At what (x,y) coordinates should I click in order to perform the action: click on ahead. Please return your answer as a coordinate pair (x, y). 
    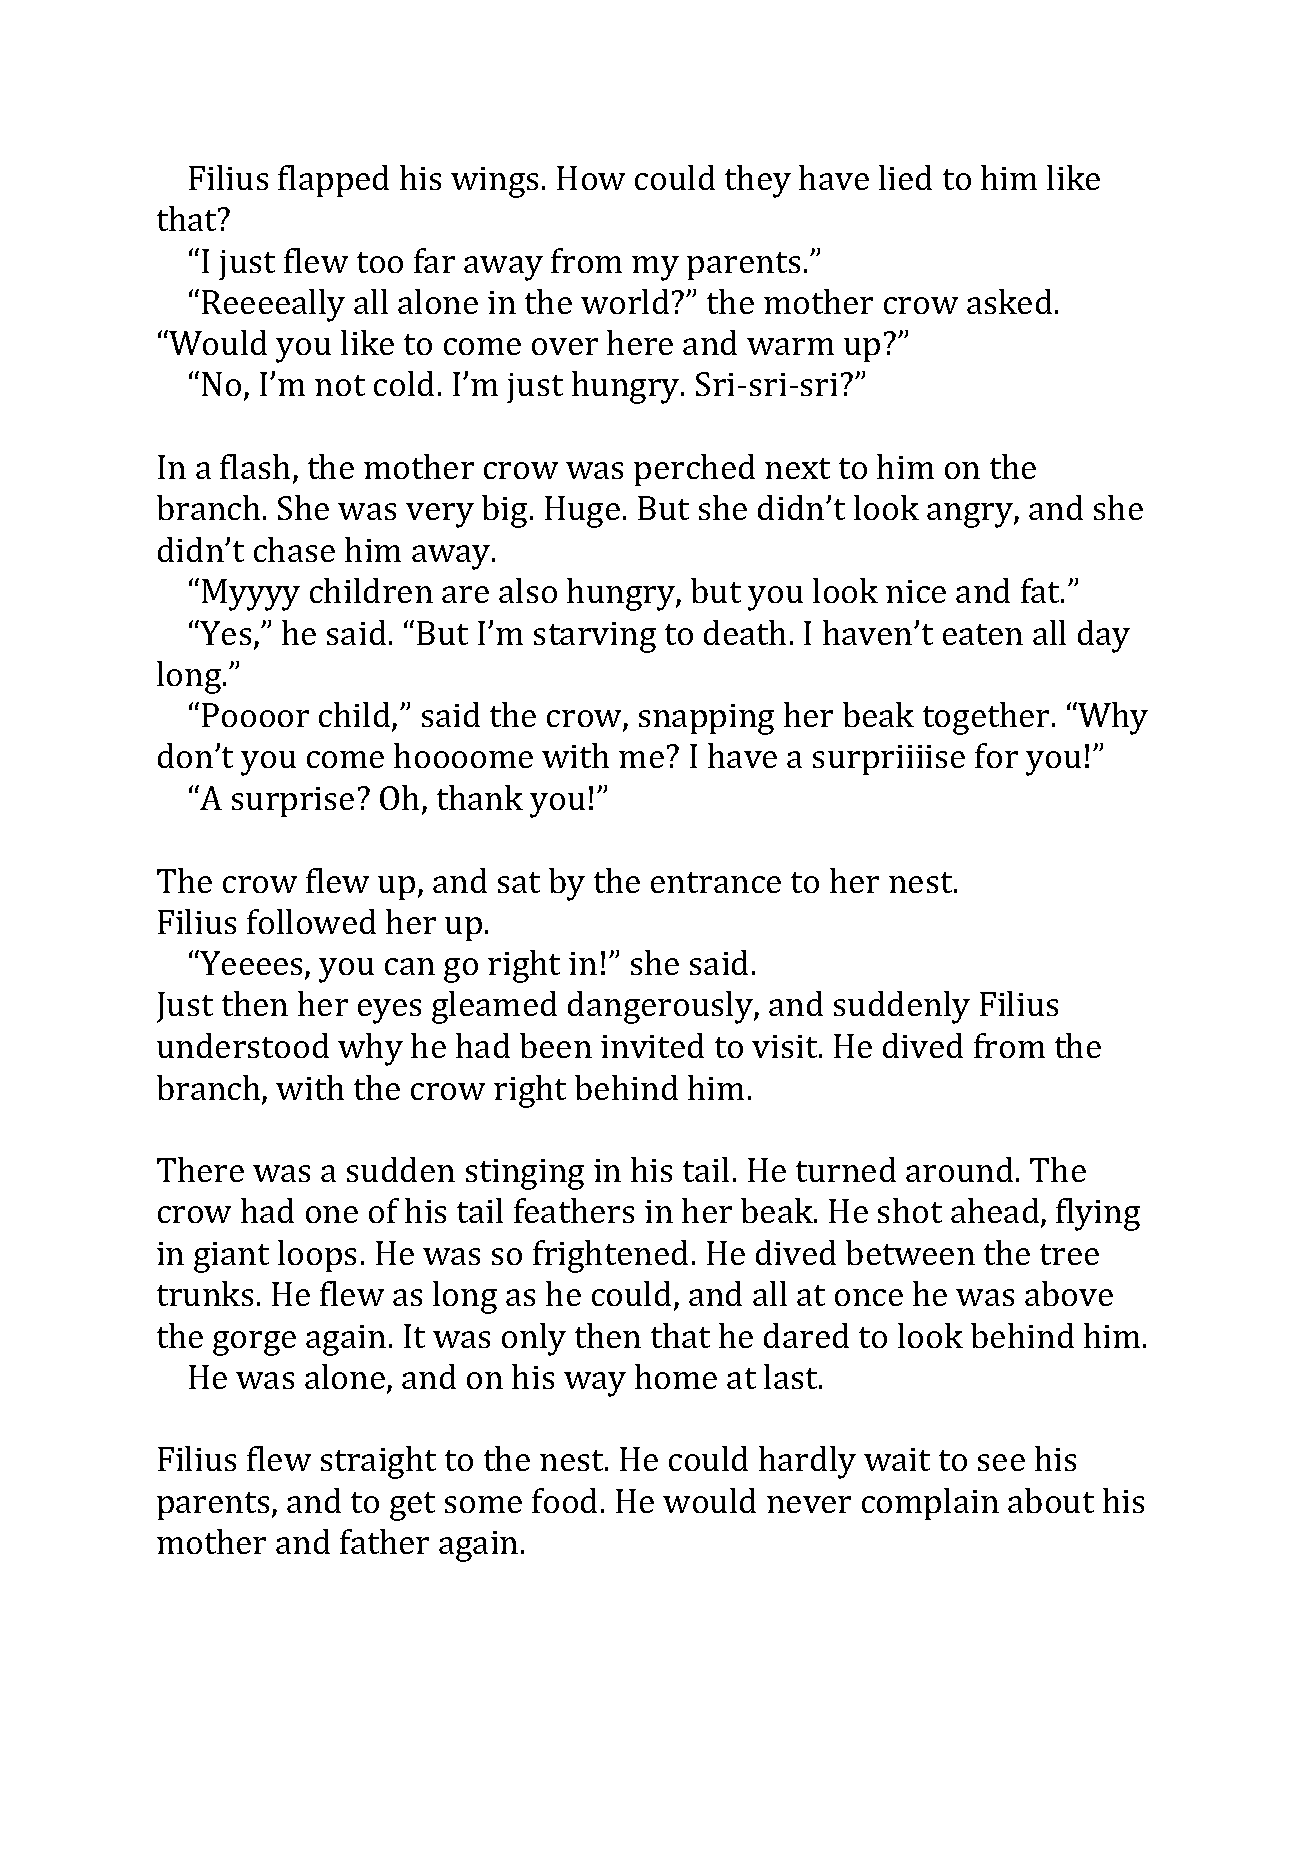
    Looking at the image, I should click on (996, 1212).
